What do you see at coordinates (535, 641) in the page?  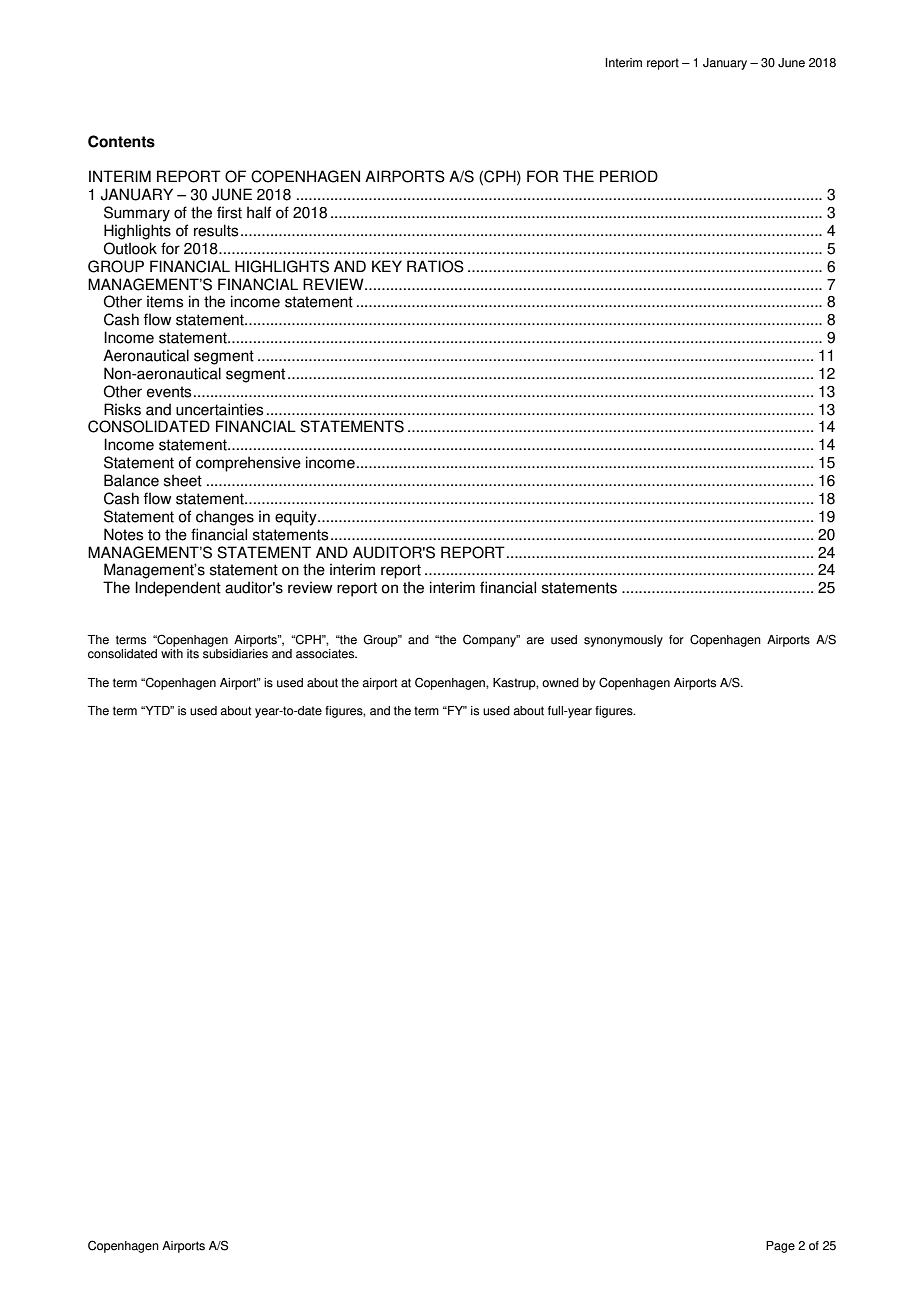 I see `are` at bounding box center [535, 641].
